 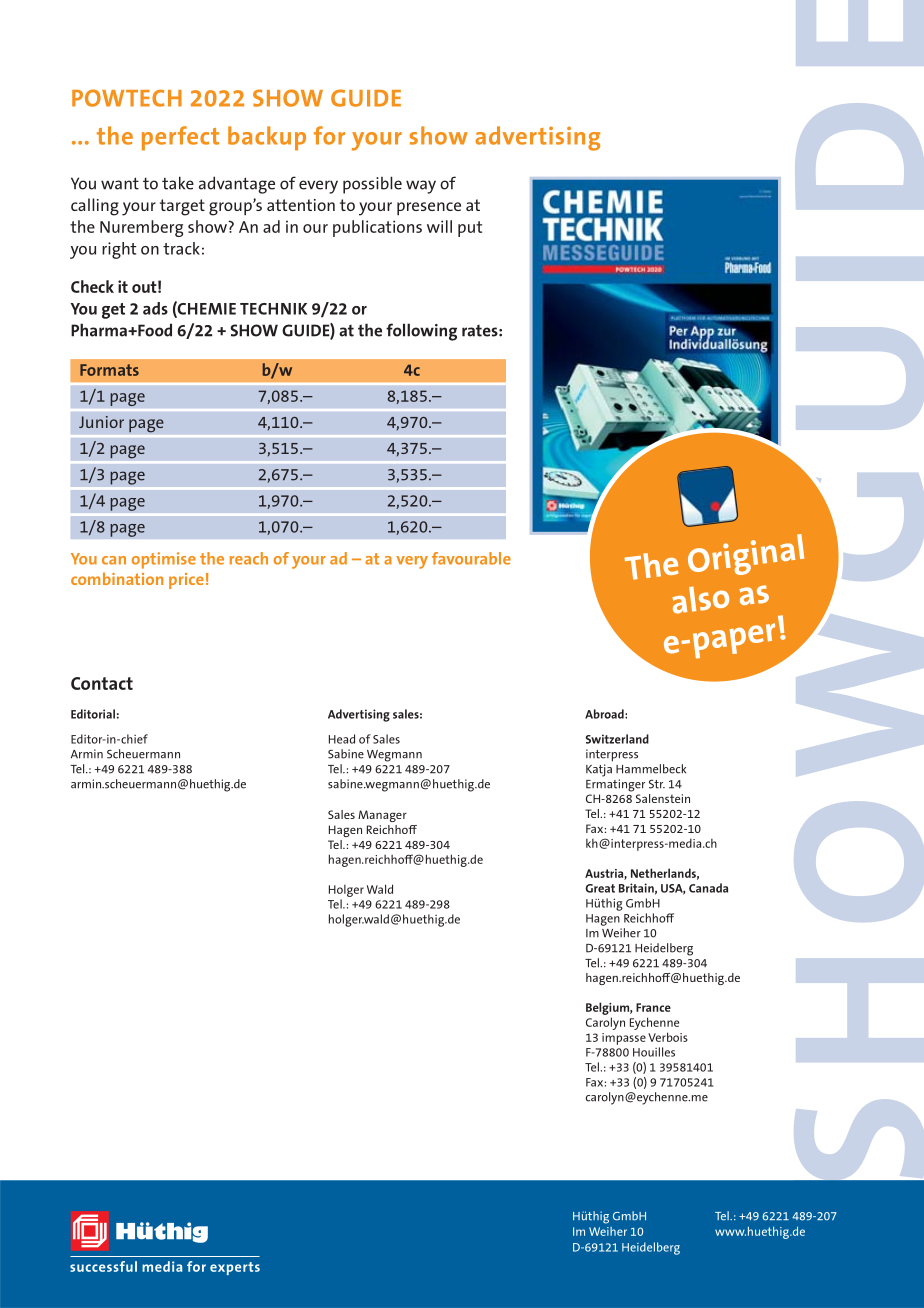 What do you see at coordinates (470, 229) in the screenshot?
I see `put` at bounding box center [470, 229].
